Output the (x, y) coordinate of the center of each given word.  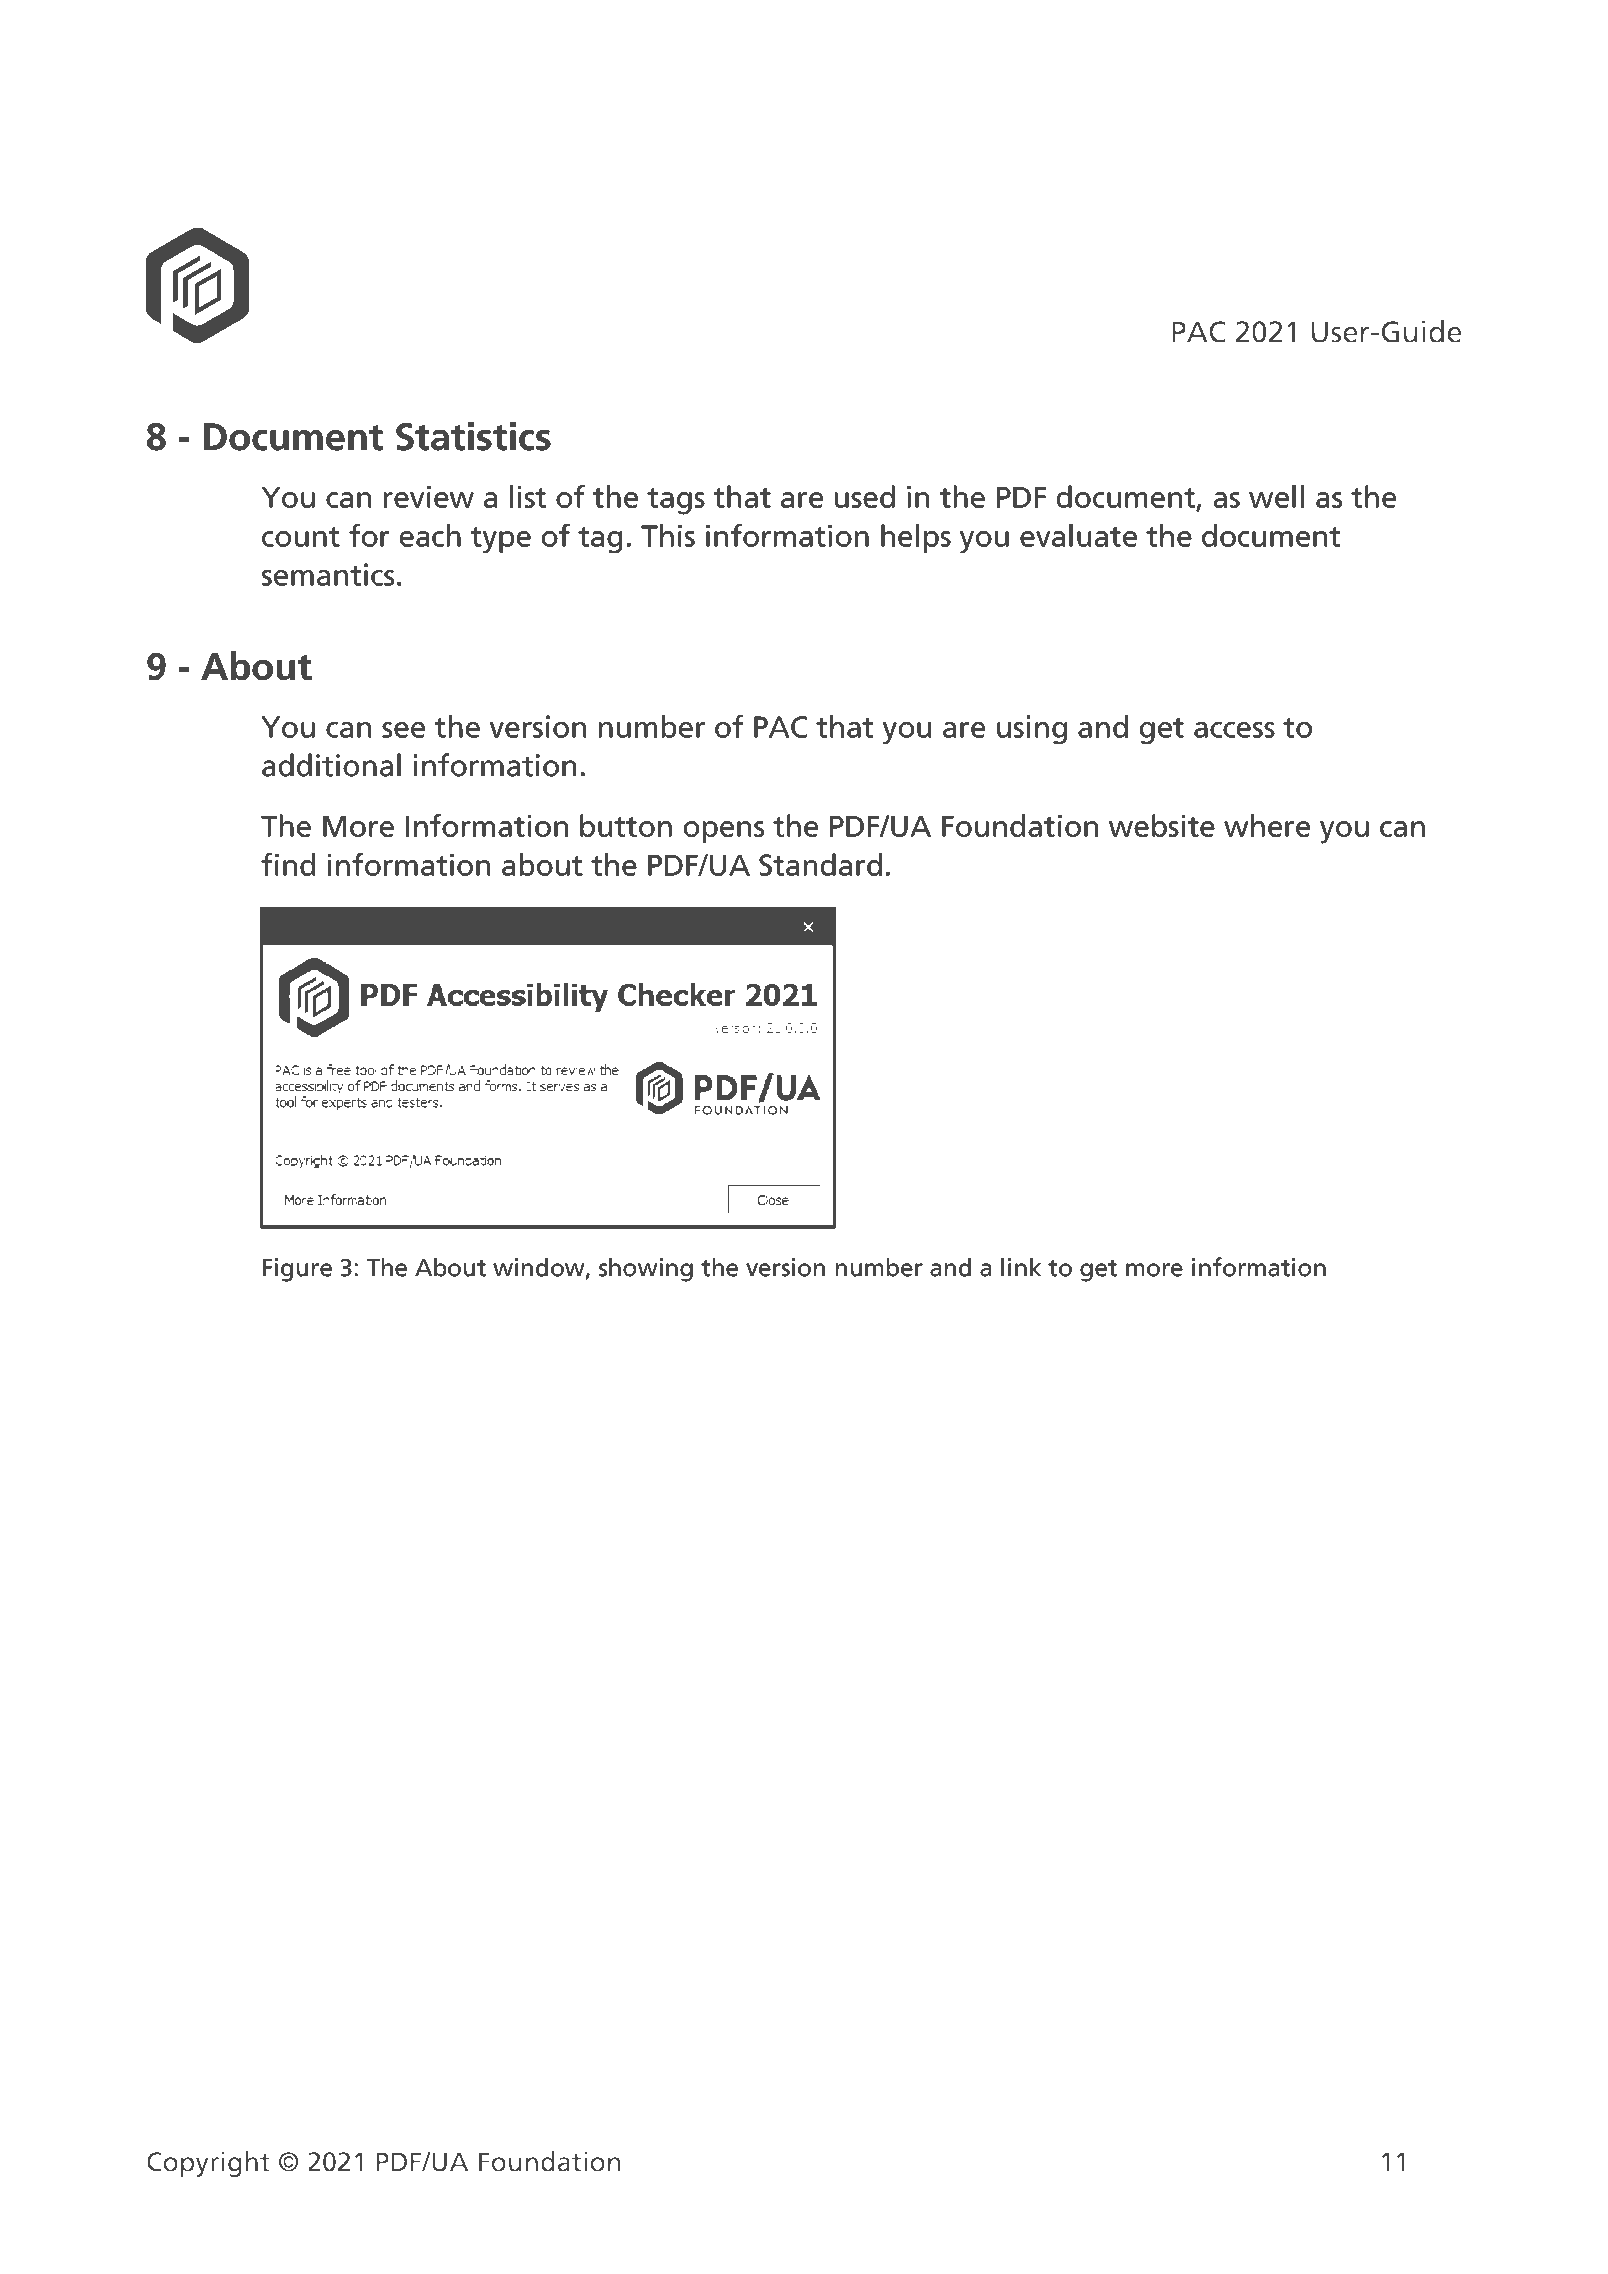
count (301, 537)
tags (676, 501)
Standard (820, 864)
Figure (297, 1270)
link (1021, 1267)
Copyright (208, 2164)
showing (646, 1270)
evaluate (1078, 535)
